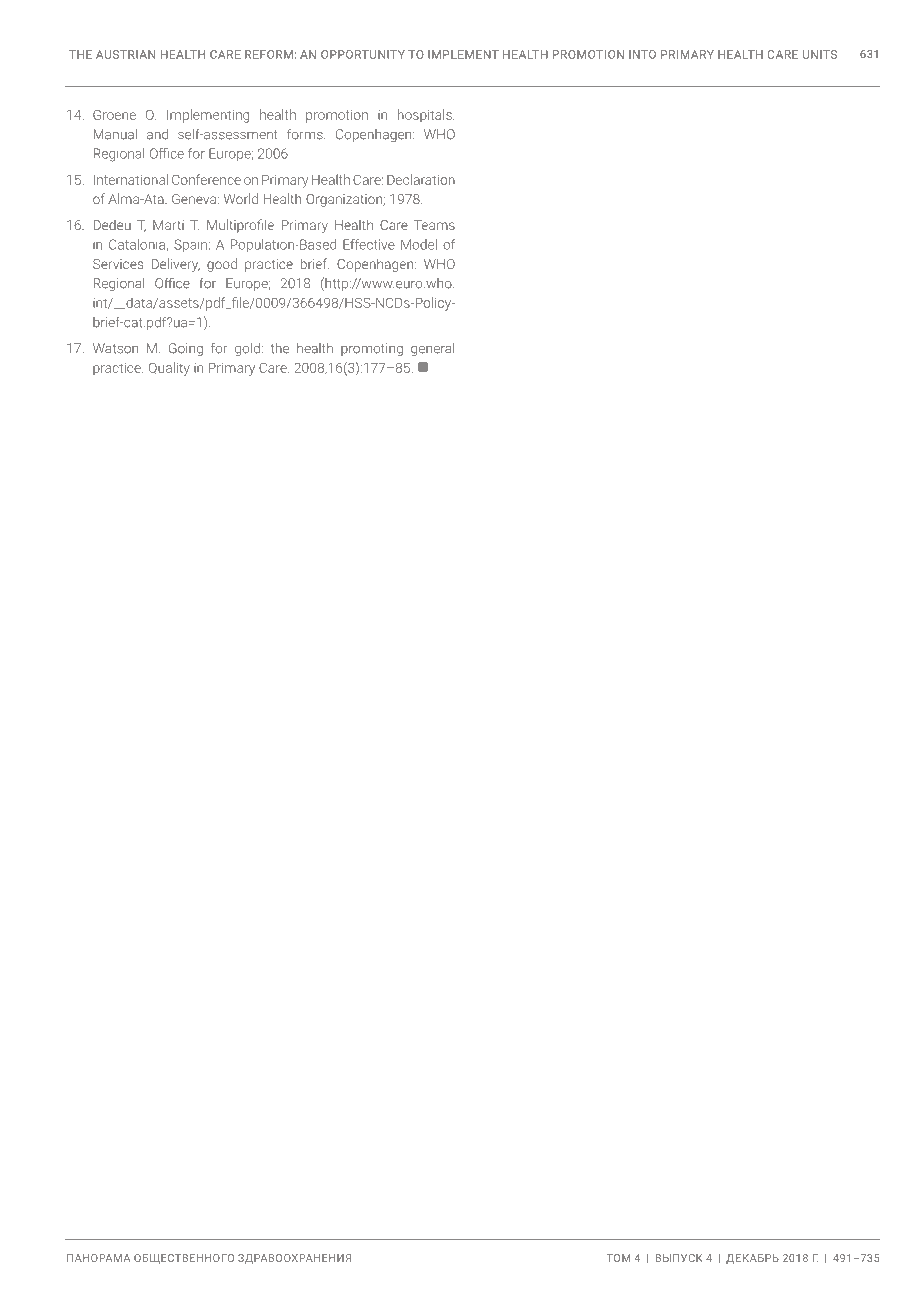 The height and width of the screenshot is (1308, 924). Describe the element at coordinates (269, 54) in the screenshot. I see `reform` at that location.
